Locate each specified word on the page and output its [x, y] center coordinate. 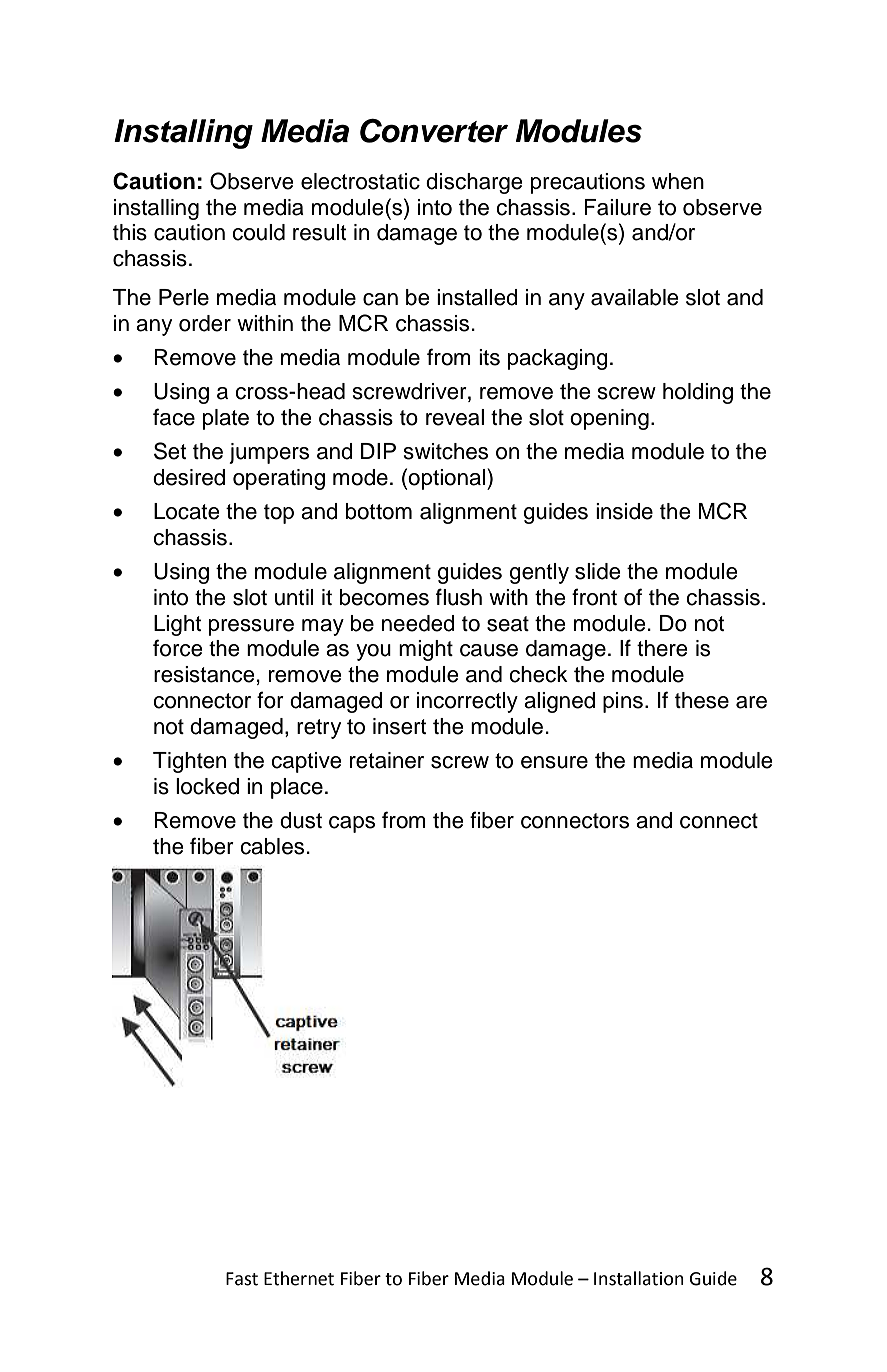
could [258, 232]
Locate [187, 511]
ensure [554, 762]
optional [448, 479]
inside [624, 511]
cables [272, 846]
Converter [434, 131]
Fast [242, 1279]
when [678, 181]
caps [352, 824]
